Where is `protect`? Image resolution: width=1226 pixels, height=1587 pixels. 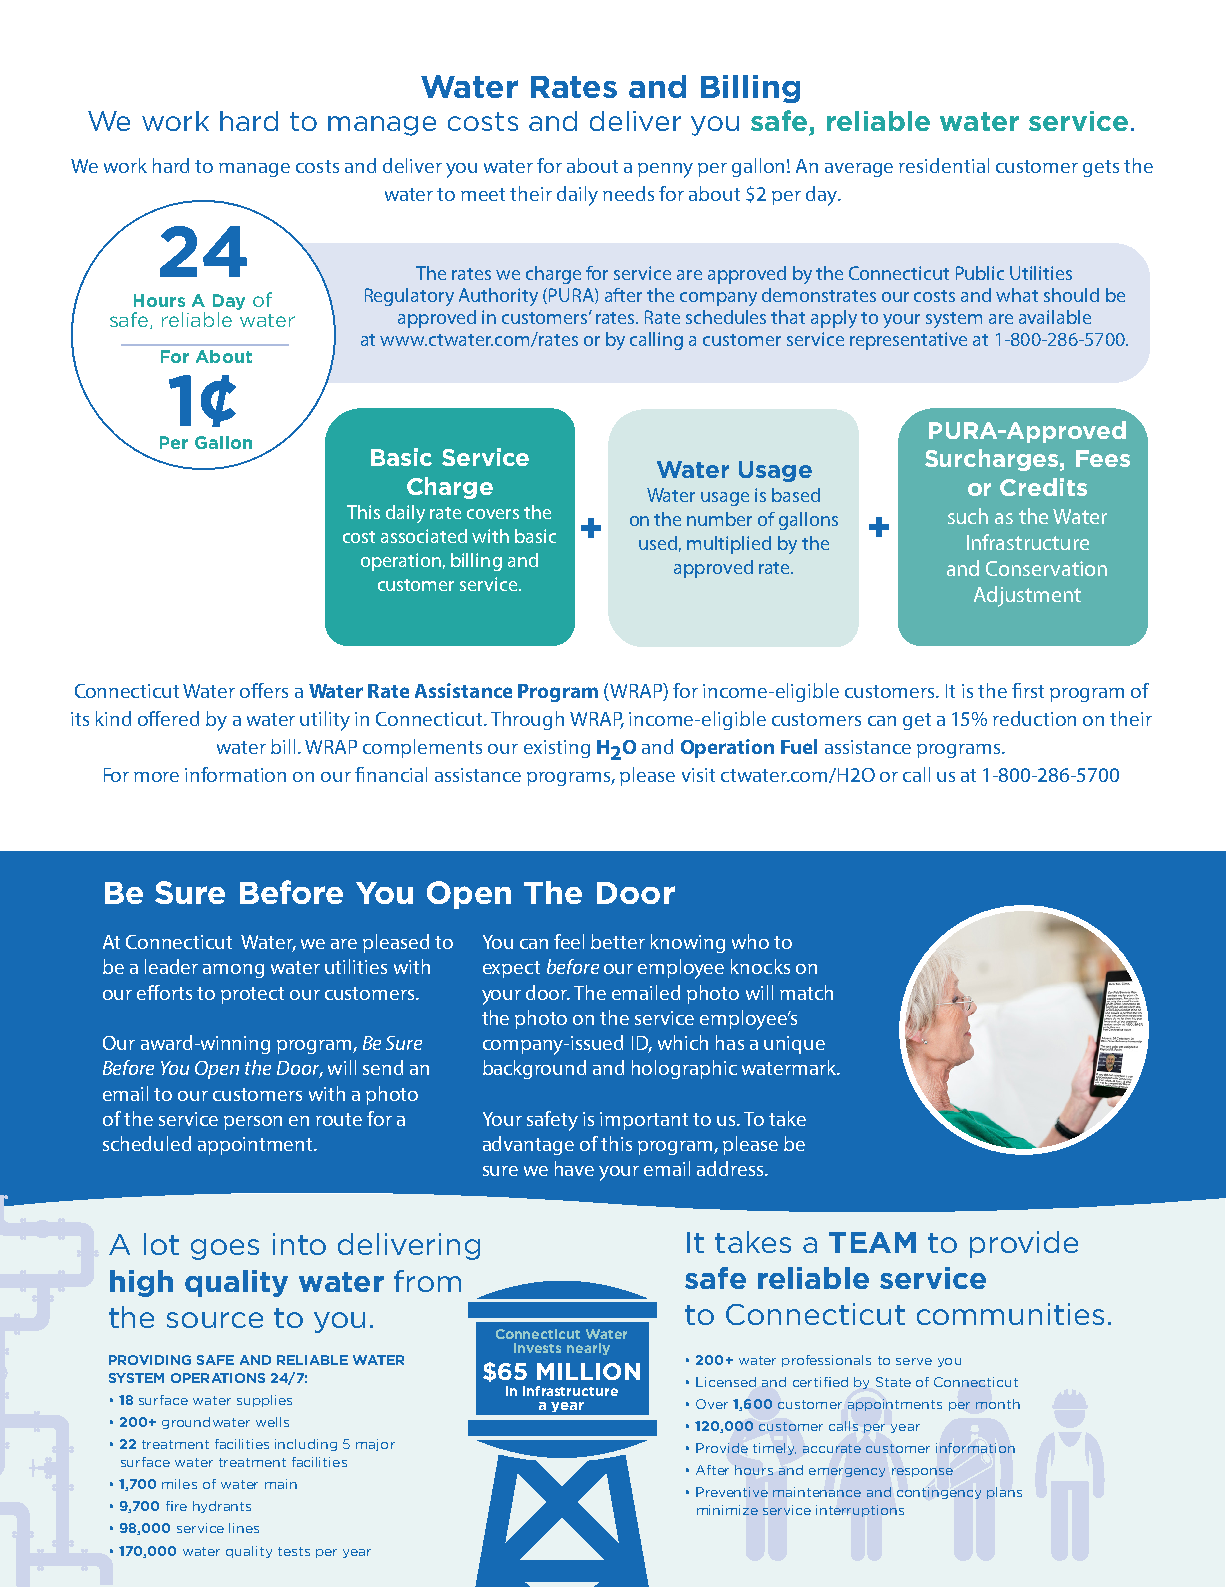 protect is located at coordinates (252, 995).
